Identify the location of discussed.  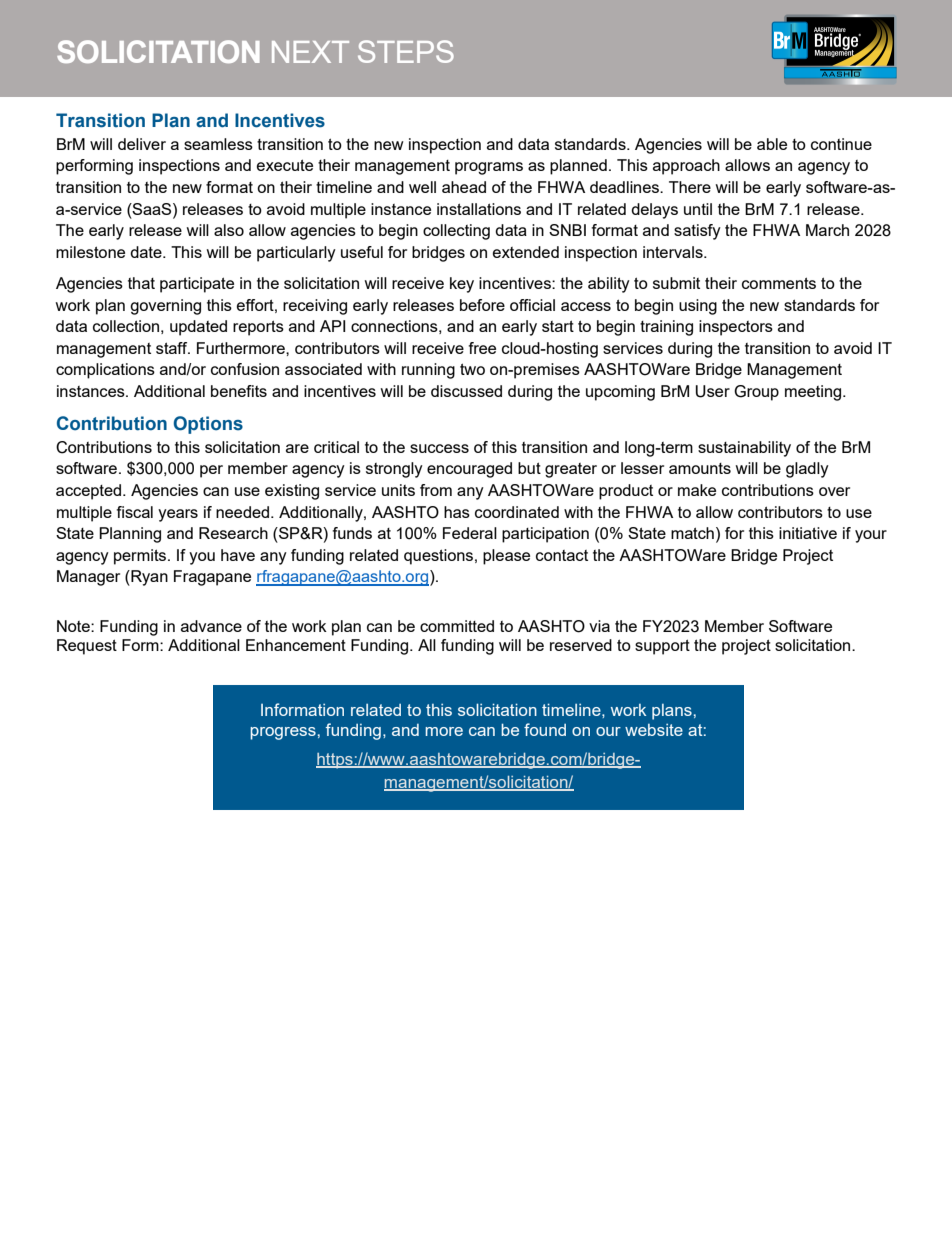
(466, 391).
